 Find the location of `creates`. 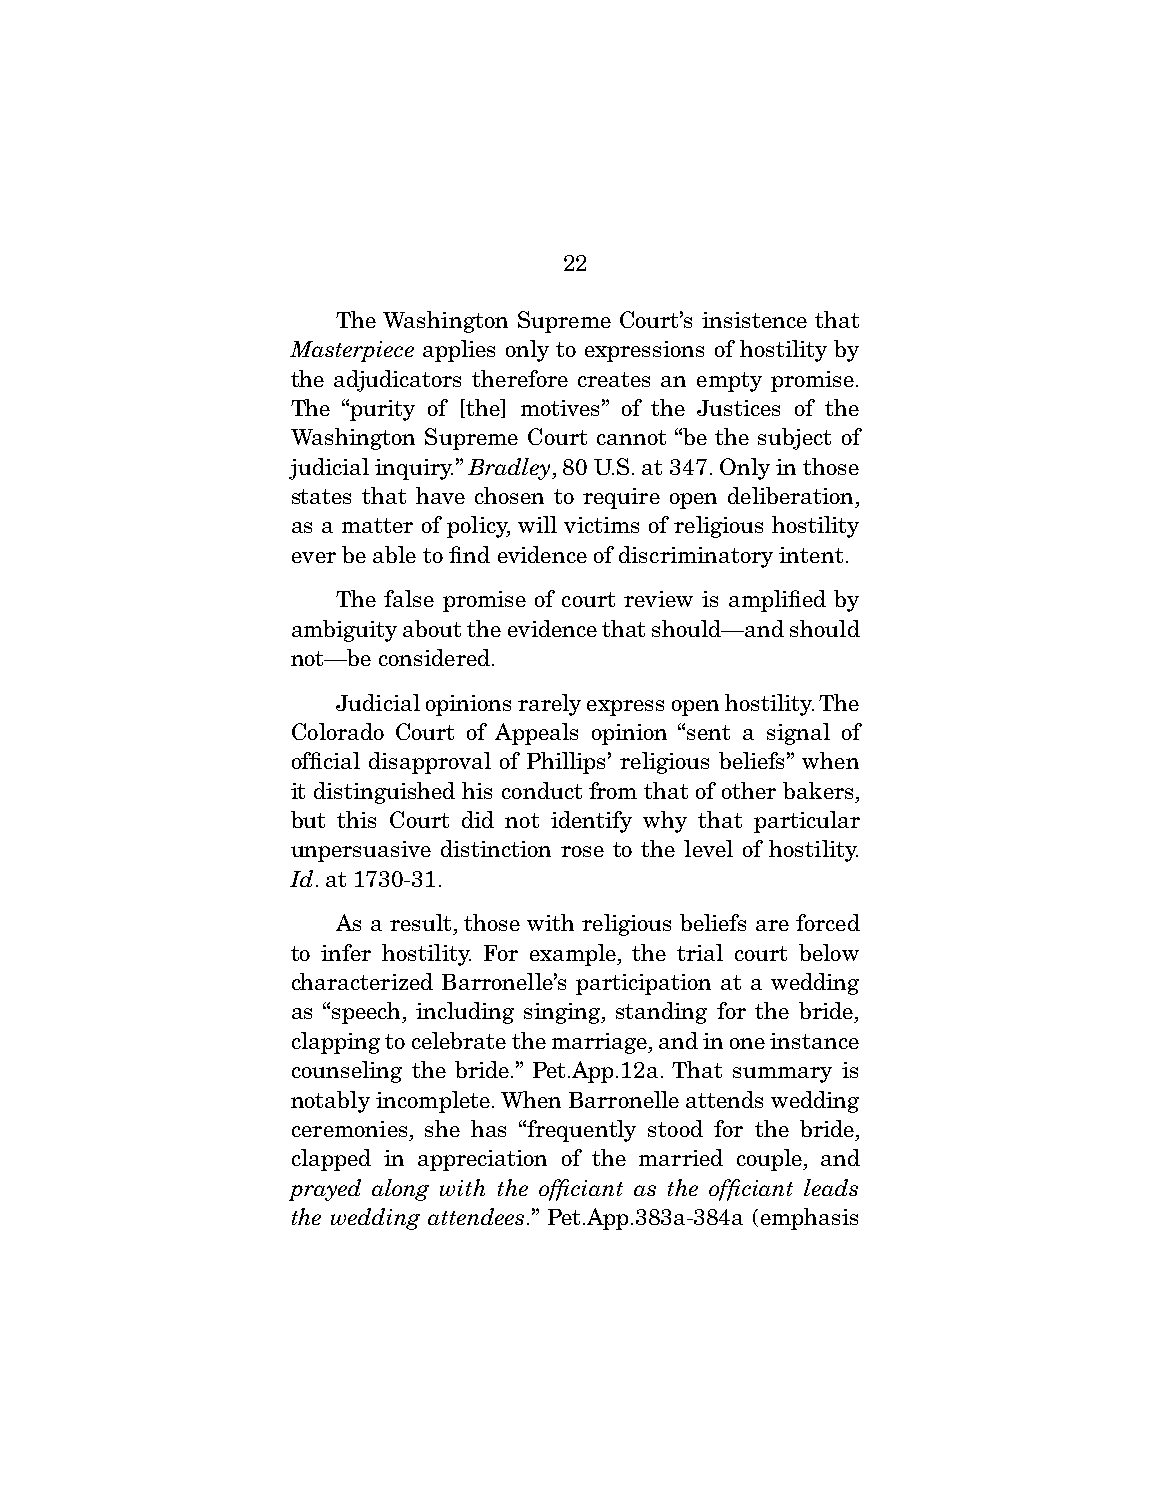

creates is located at coordinates (614, 379).
